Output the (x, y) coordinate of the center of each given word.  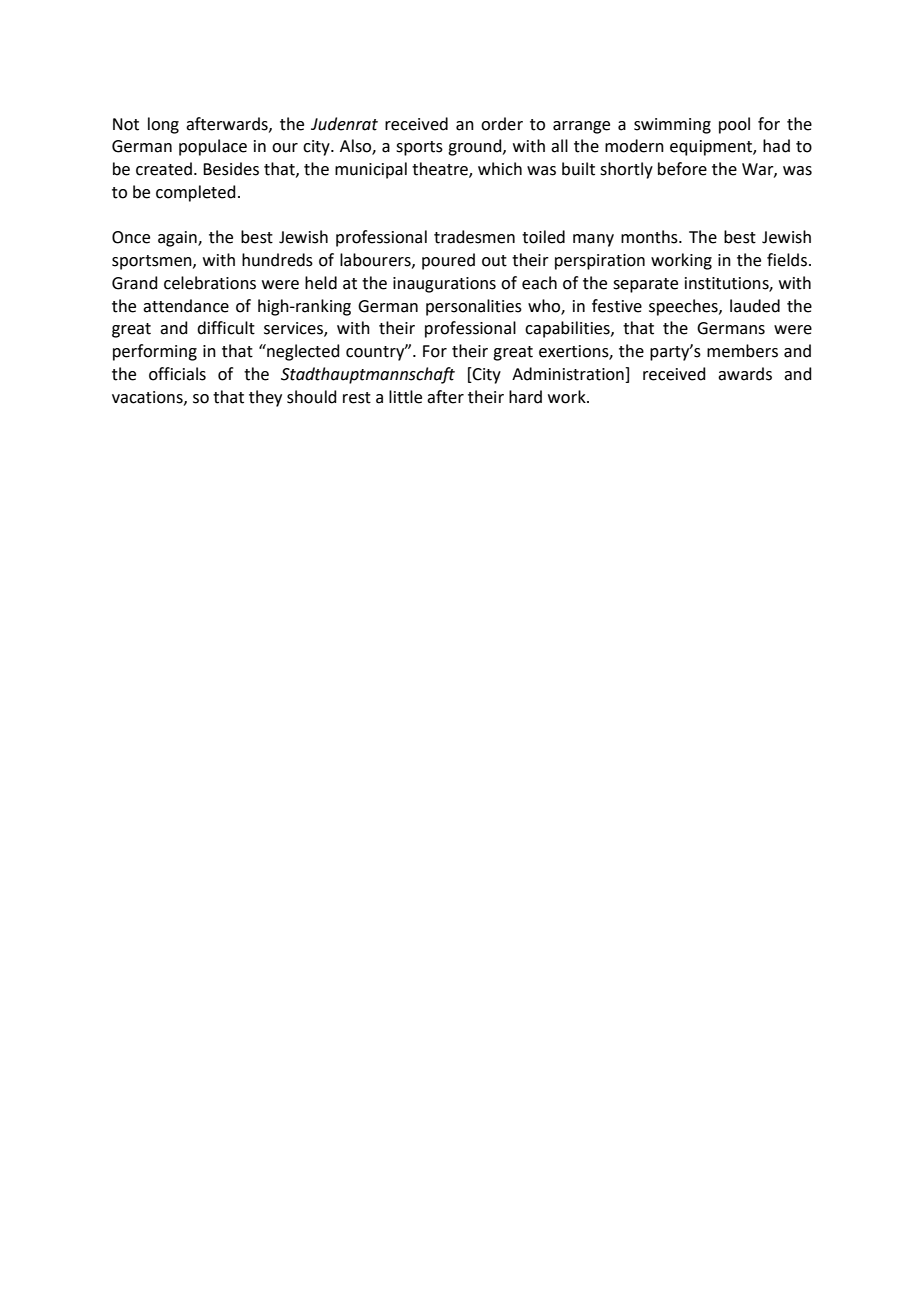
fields (787, 260)
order (502, 124)
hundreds (277, 260)
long (163, 125)
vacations (148, 398)
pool (734, 125)
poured (448, 261)
